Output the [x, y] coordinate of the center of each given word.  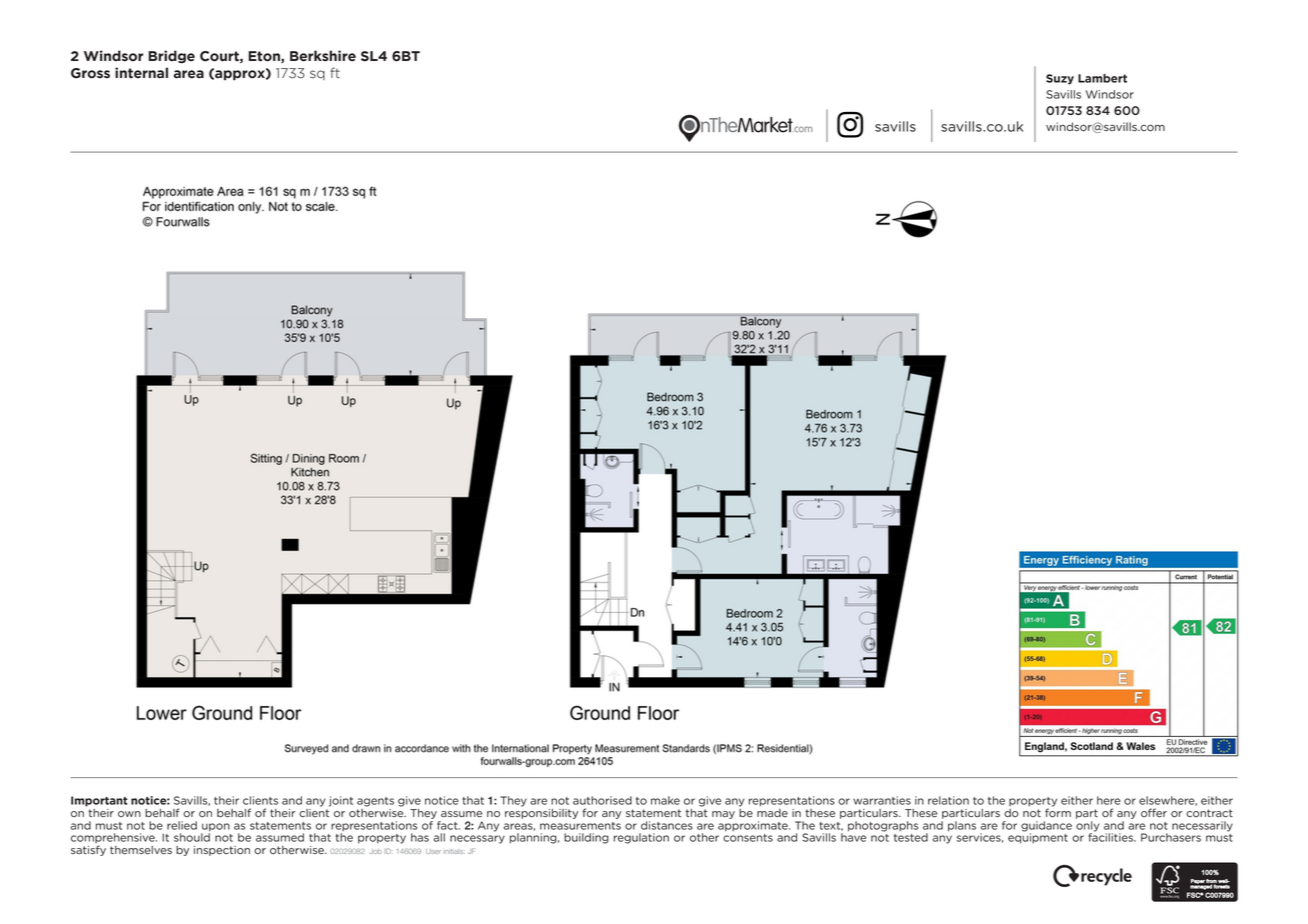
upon [215, 828]
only [1088, 827]
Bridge [171, 56]
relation [948, 800]
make [665, 800]
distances [667, 825]
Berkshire [323, 56]
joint [341, 801]
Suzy [1060, 79]
